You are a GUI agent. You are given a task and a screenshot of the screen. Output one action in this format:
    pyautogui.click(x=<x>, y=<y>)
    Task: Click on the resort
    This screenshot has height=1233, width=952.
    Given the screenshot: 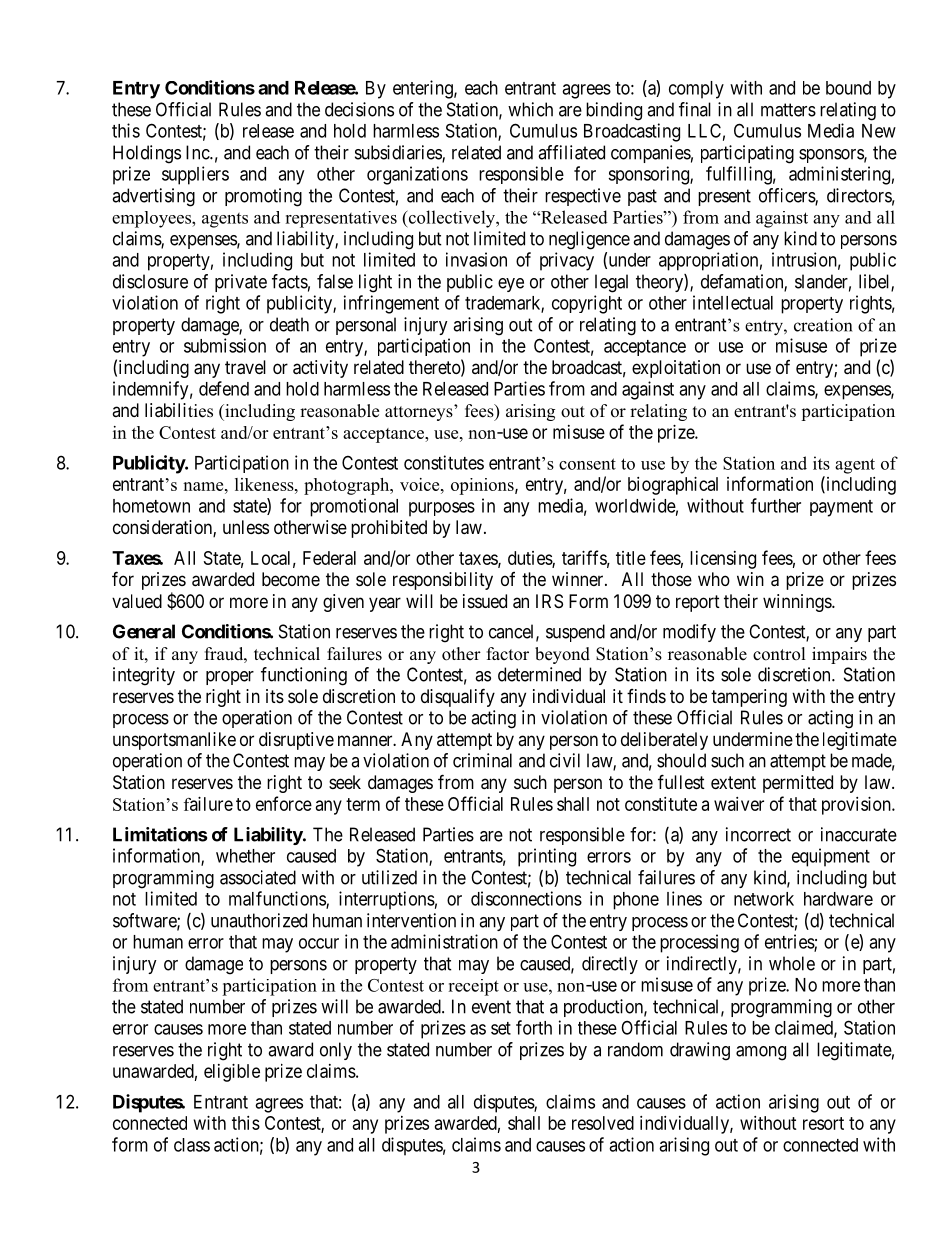 What is the action you would take?
    pyautogui.click(x=823, y=1123)
